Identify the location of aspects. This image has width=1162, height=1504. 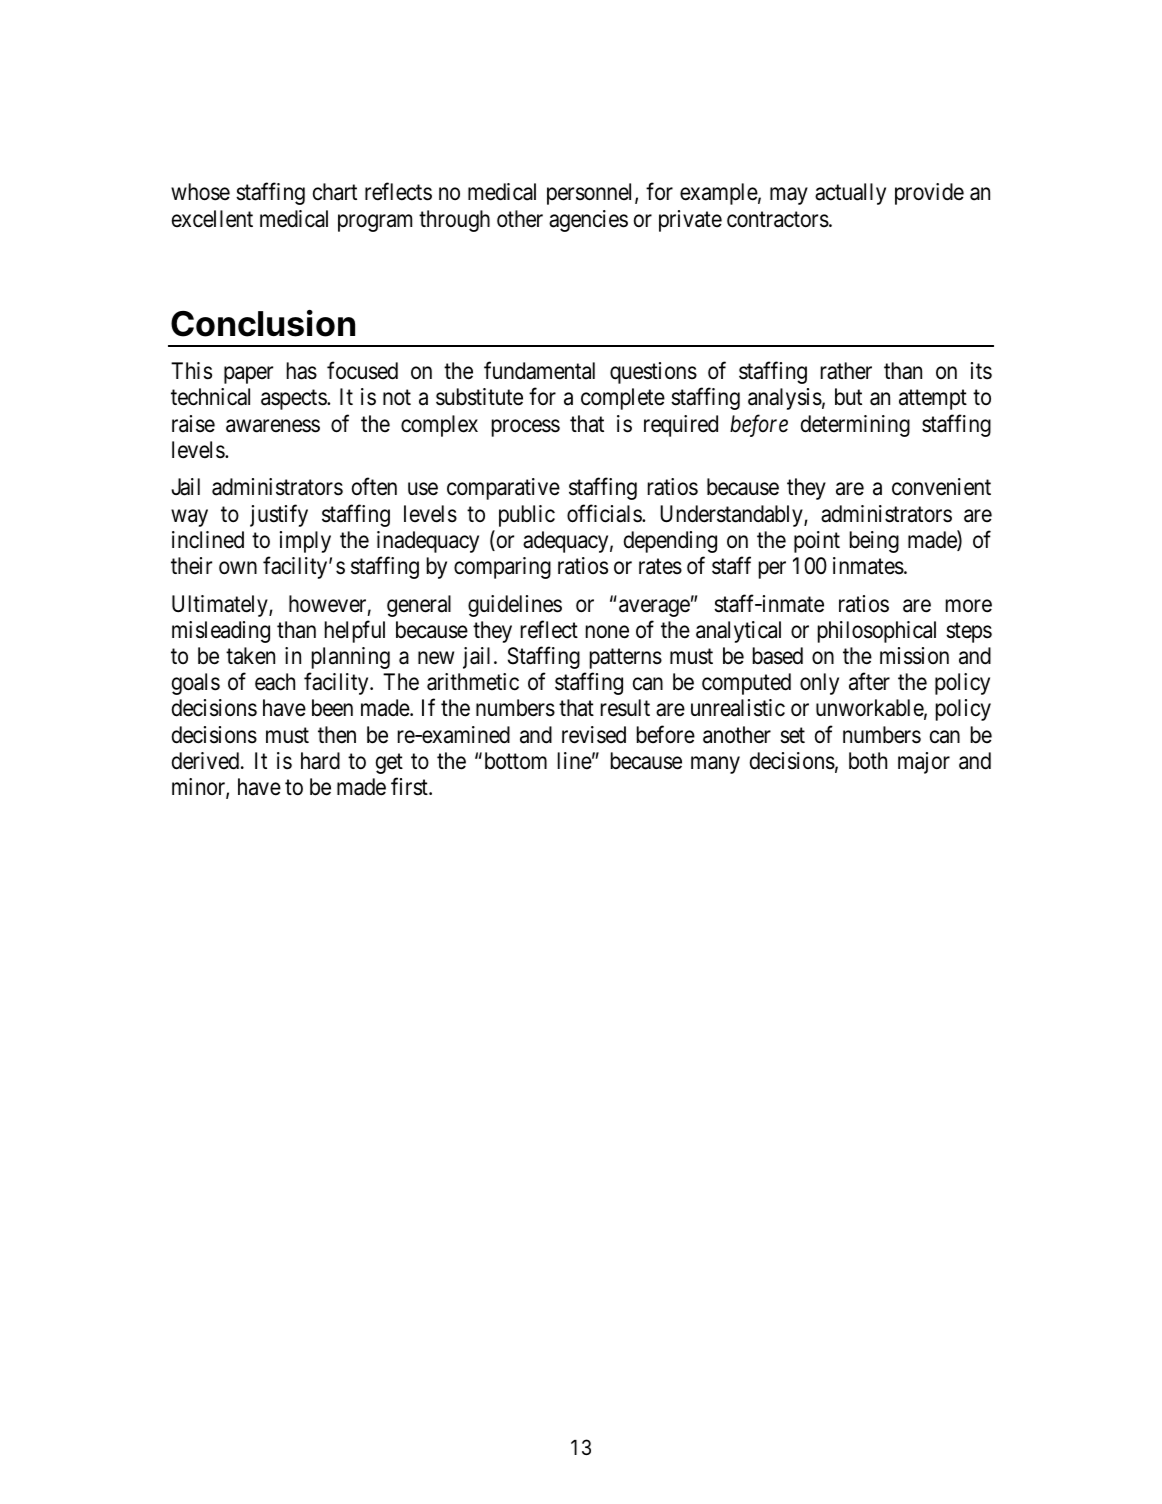
(294, 400).
